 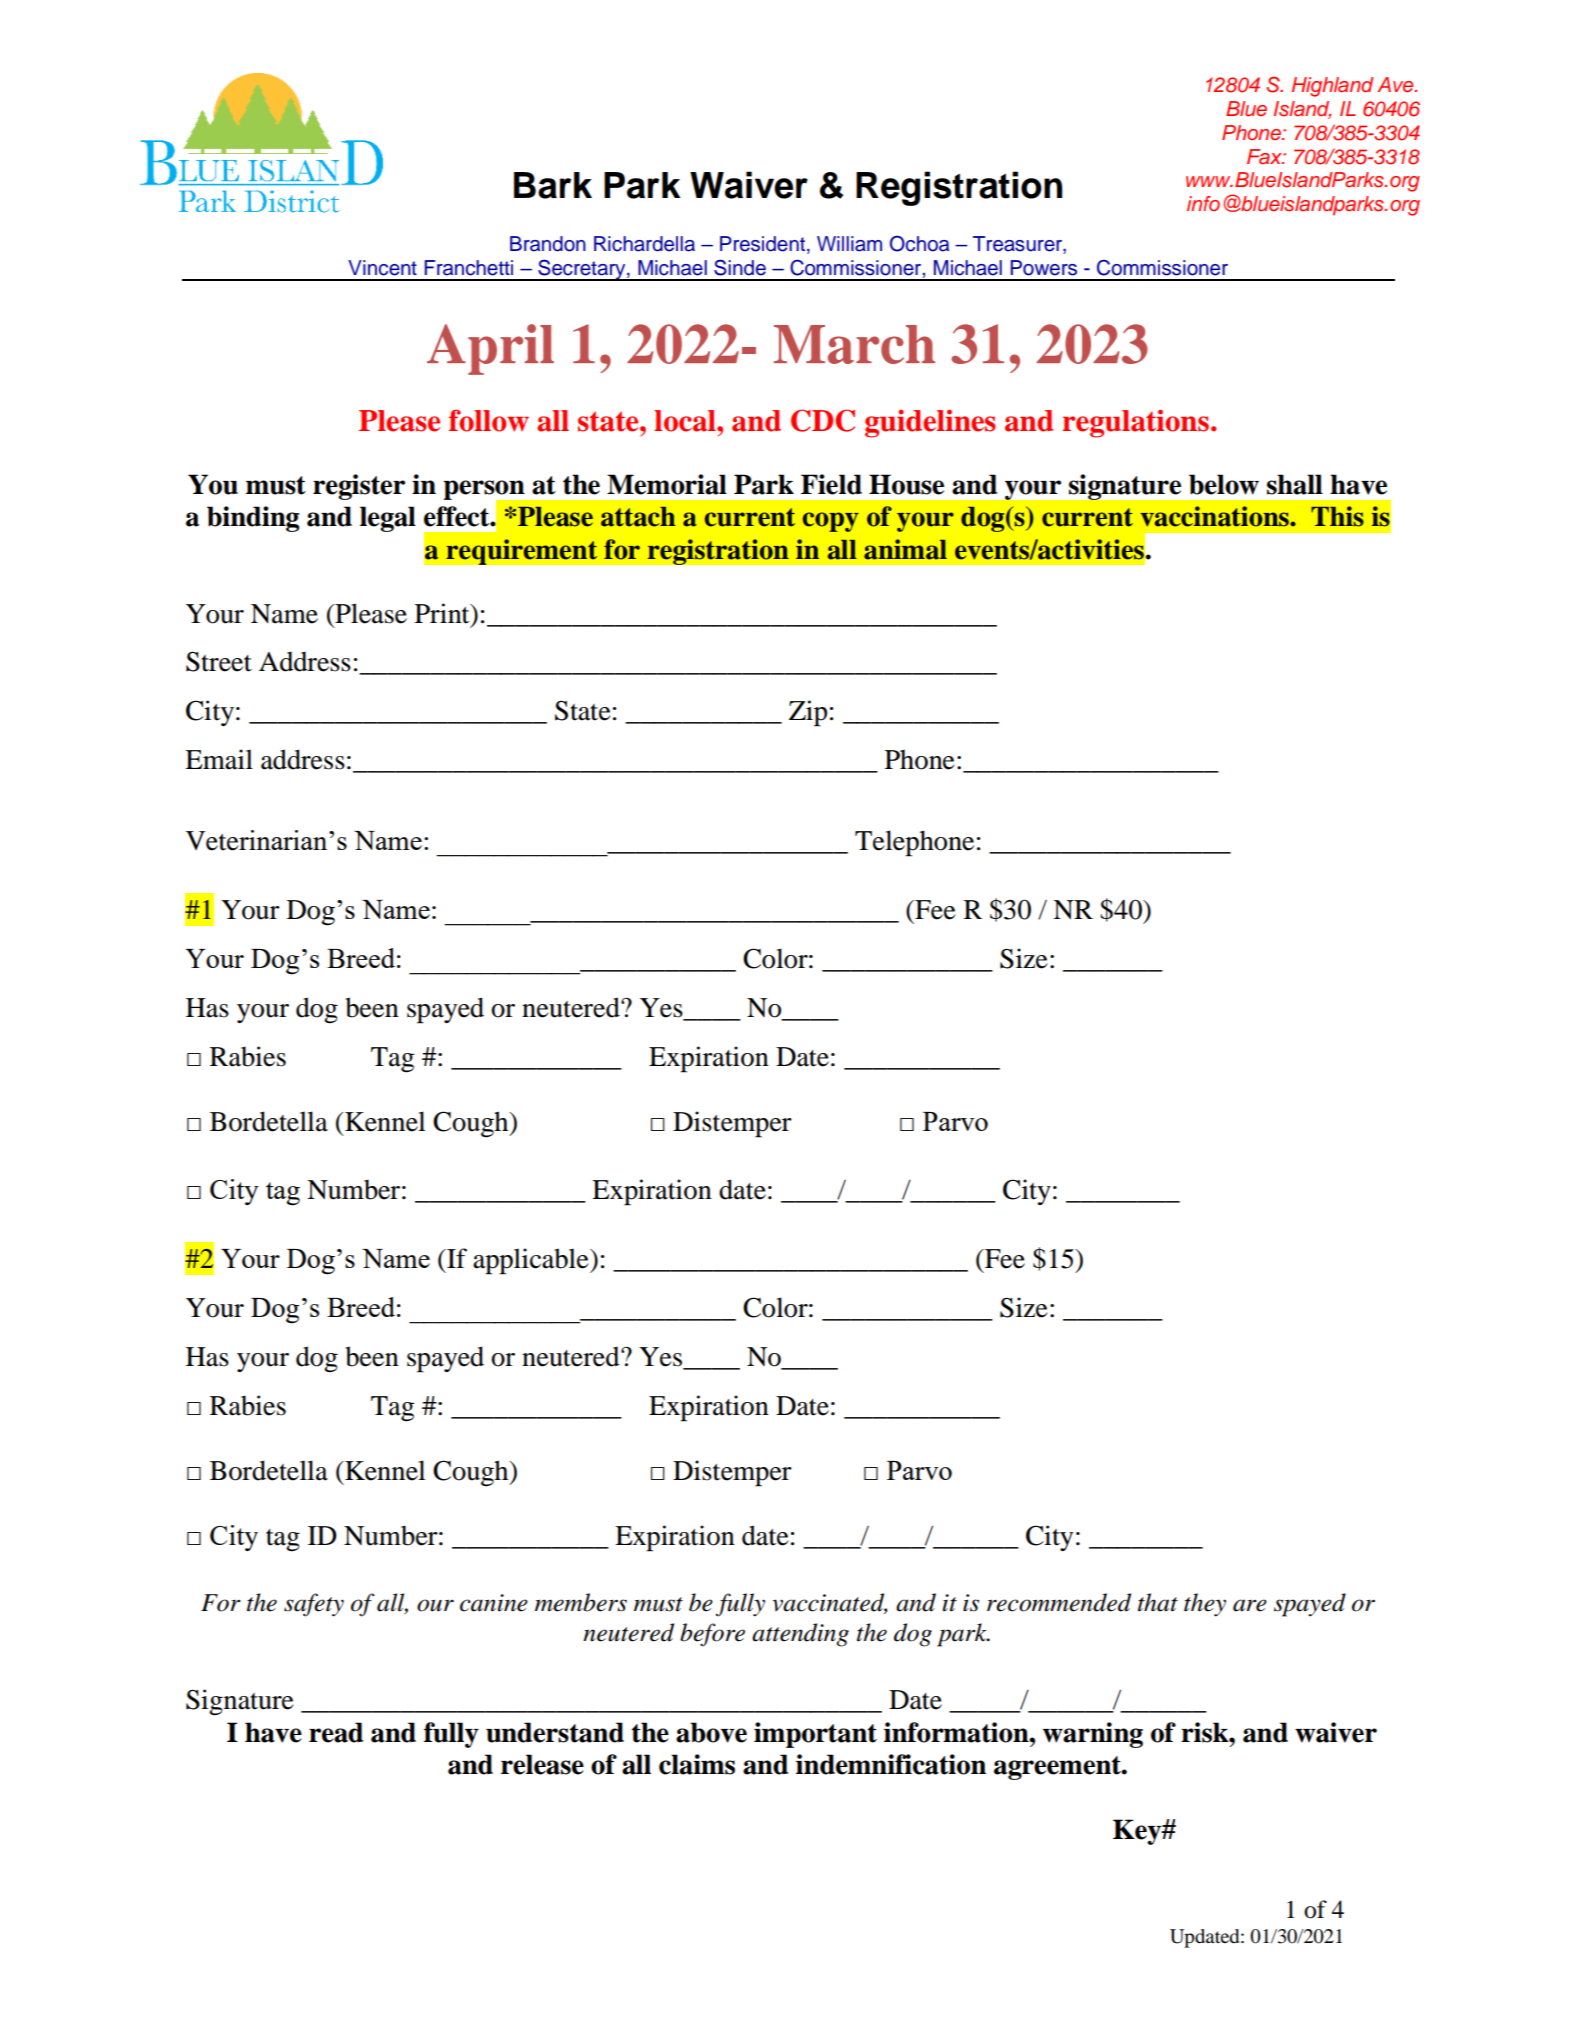 I want to click on Vincent, so click(x=382, y=268).
